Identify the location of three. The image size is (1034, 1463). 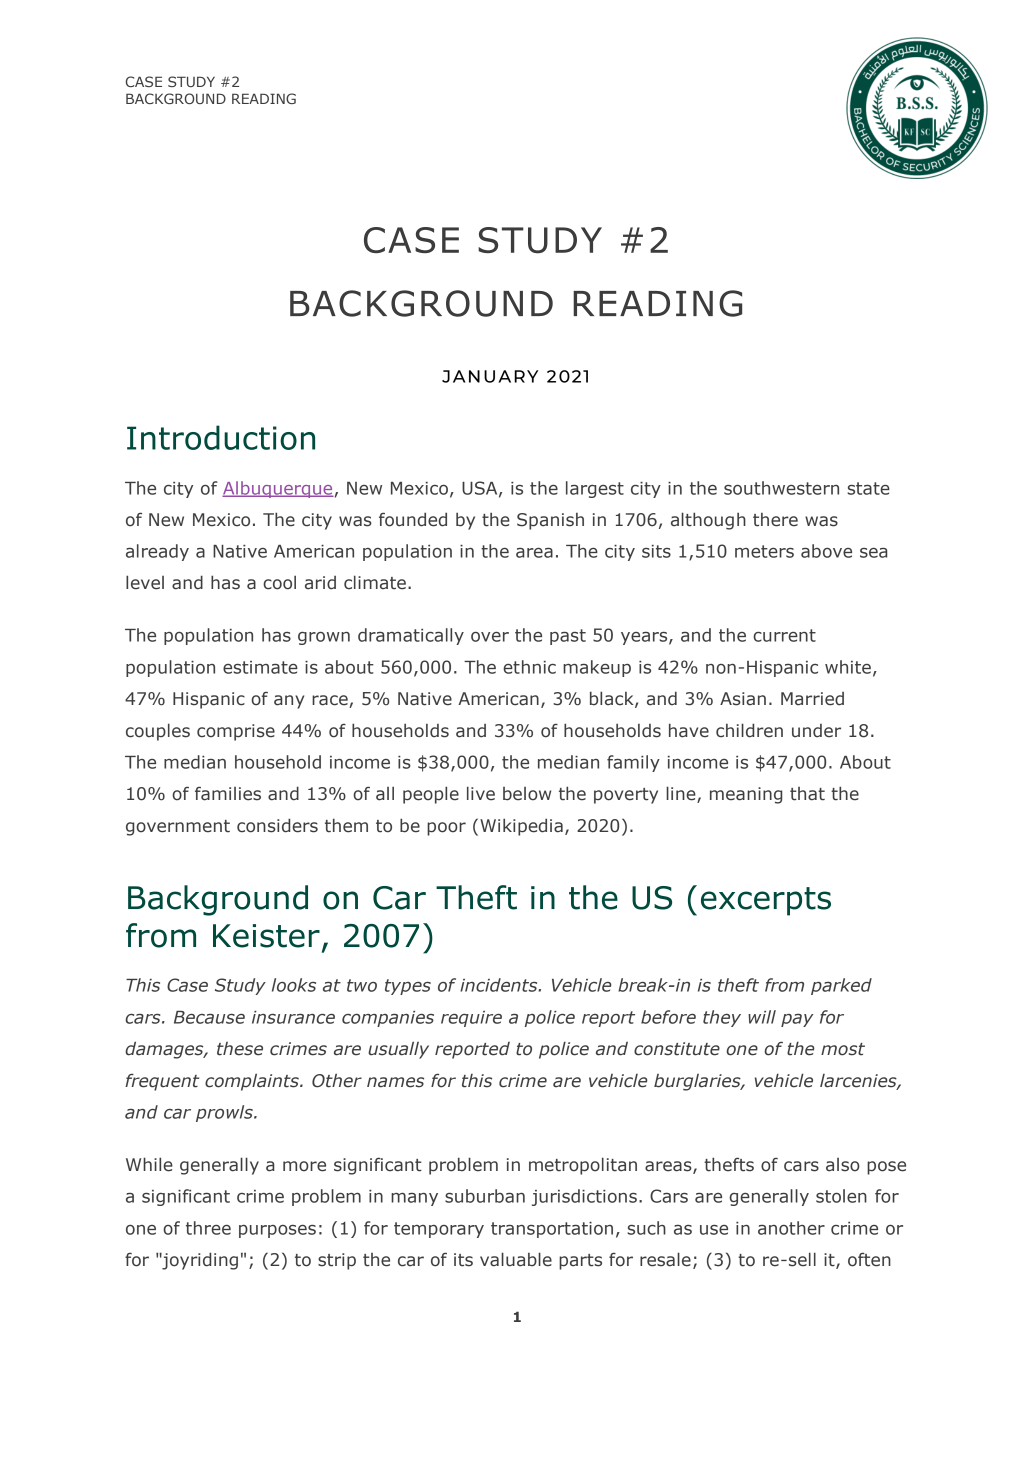
(208, 1228).
